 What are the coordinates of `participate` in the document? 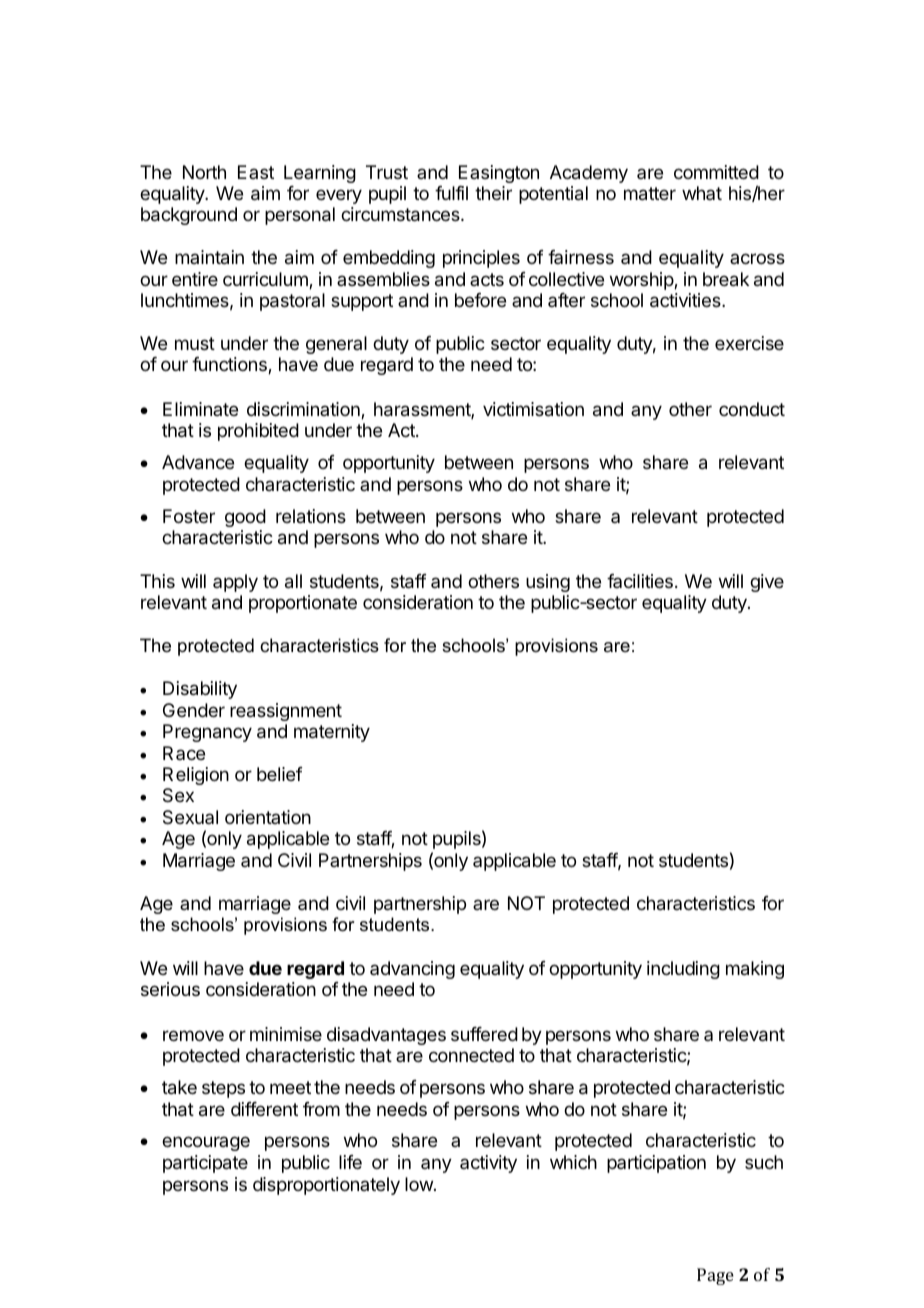 It's located at (205, 1164).
